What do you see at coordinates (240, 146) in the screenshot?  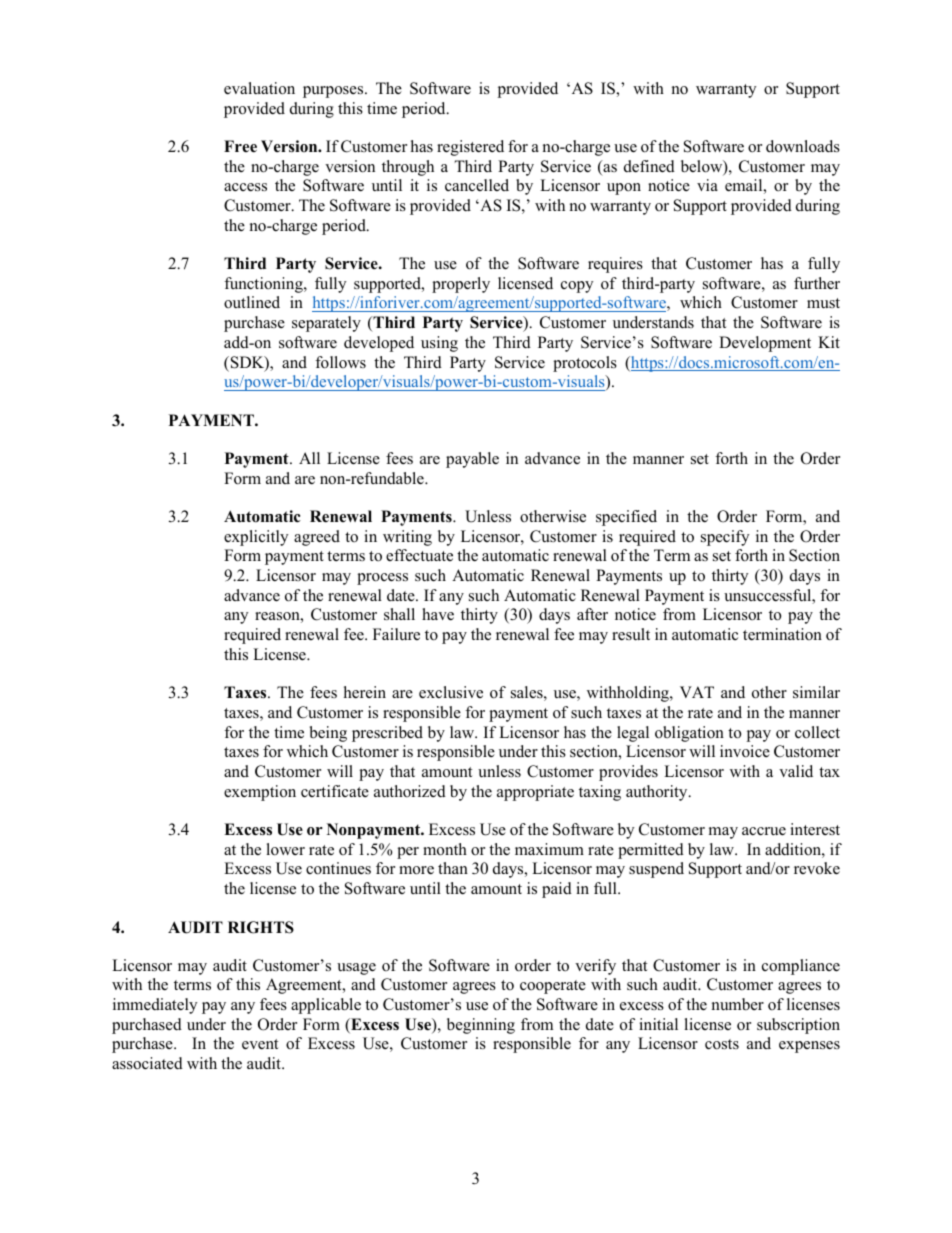 I see `Free` at bounding box center [240, 146].
